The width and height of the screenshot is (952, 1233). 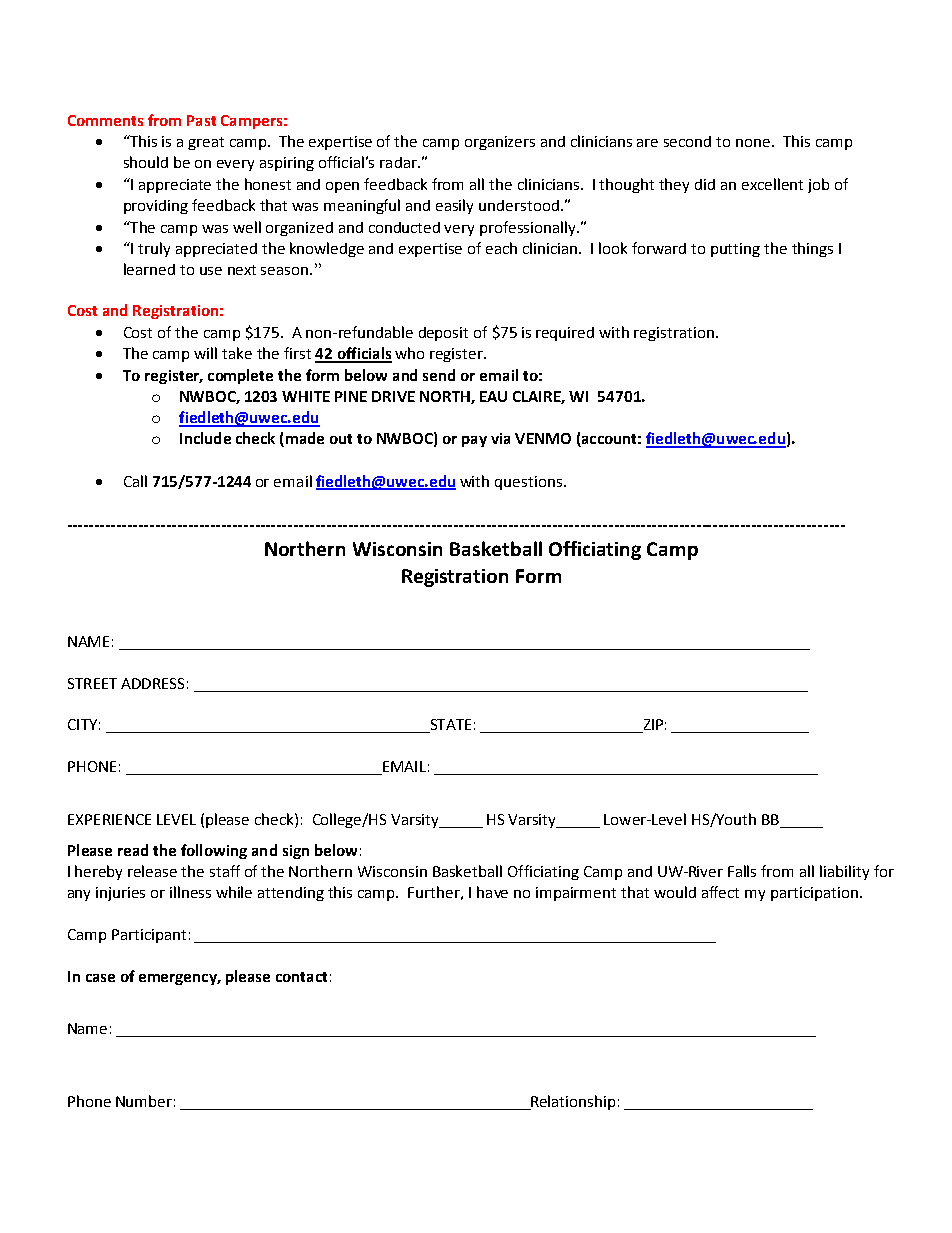 What do you see at coordinates (474, 441) in the screenshot?
I see `pay` at bounding box center [474, 441].
